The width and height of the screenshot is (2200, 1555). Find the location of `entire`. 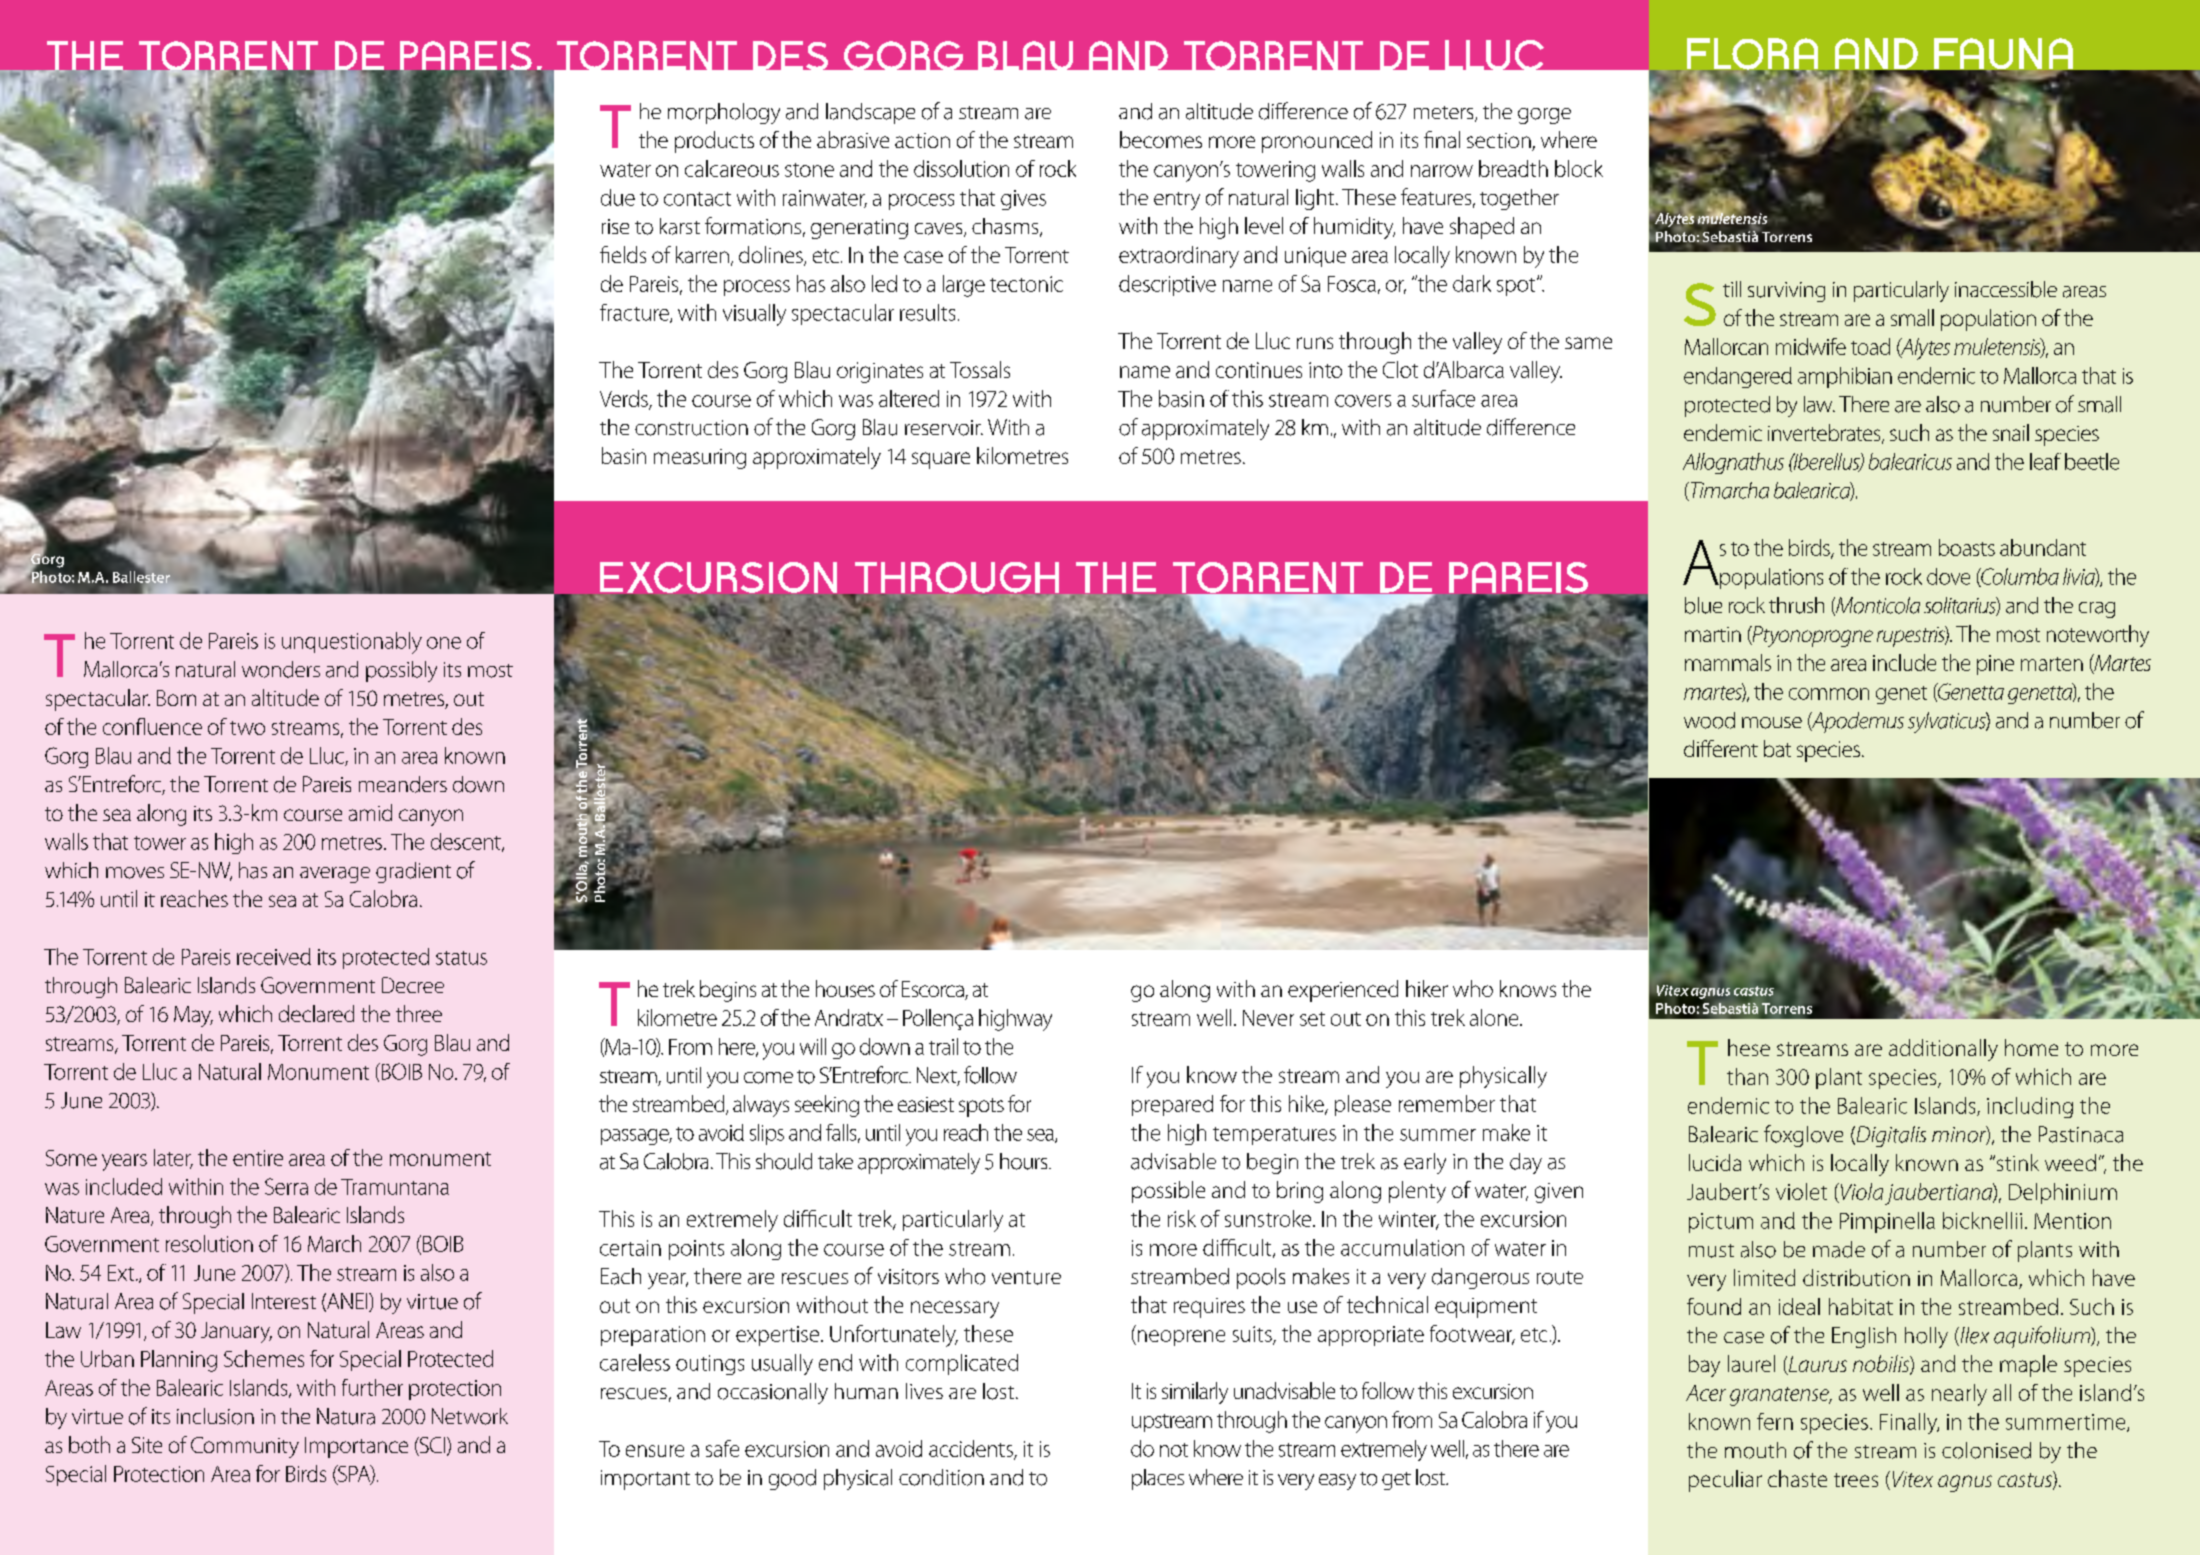

entire is located at coordinates (258, 1158).
